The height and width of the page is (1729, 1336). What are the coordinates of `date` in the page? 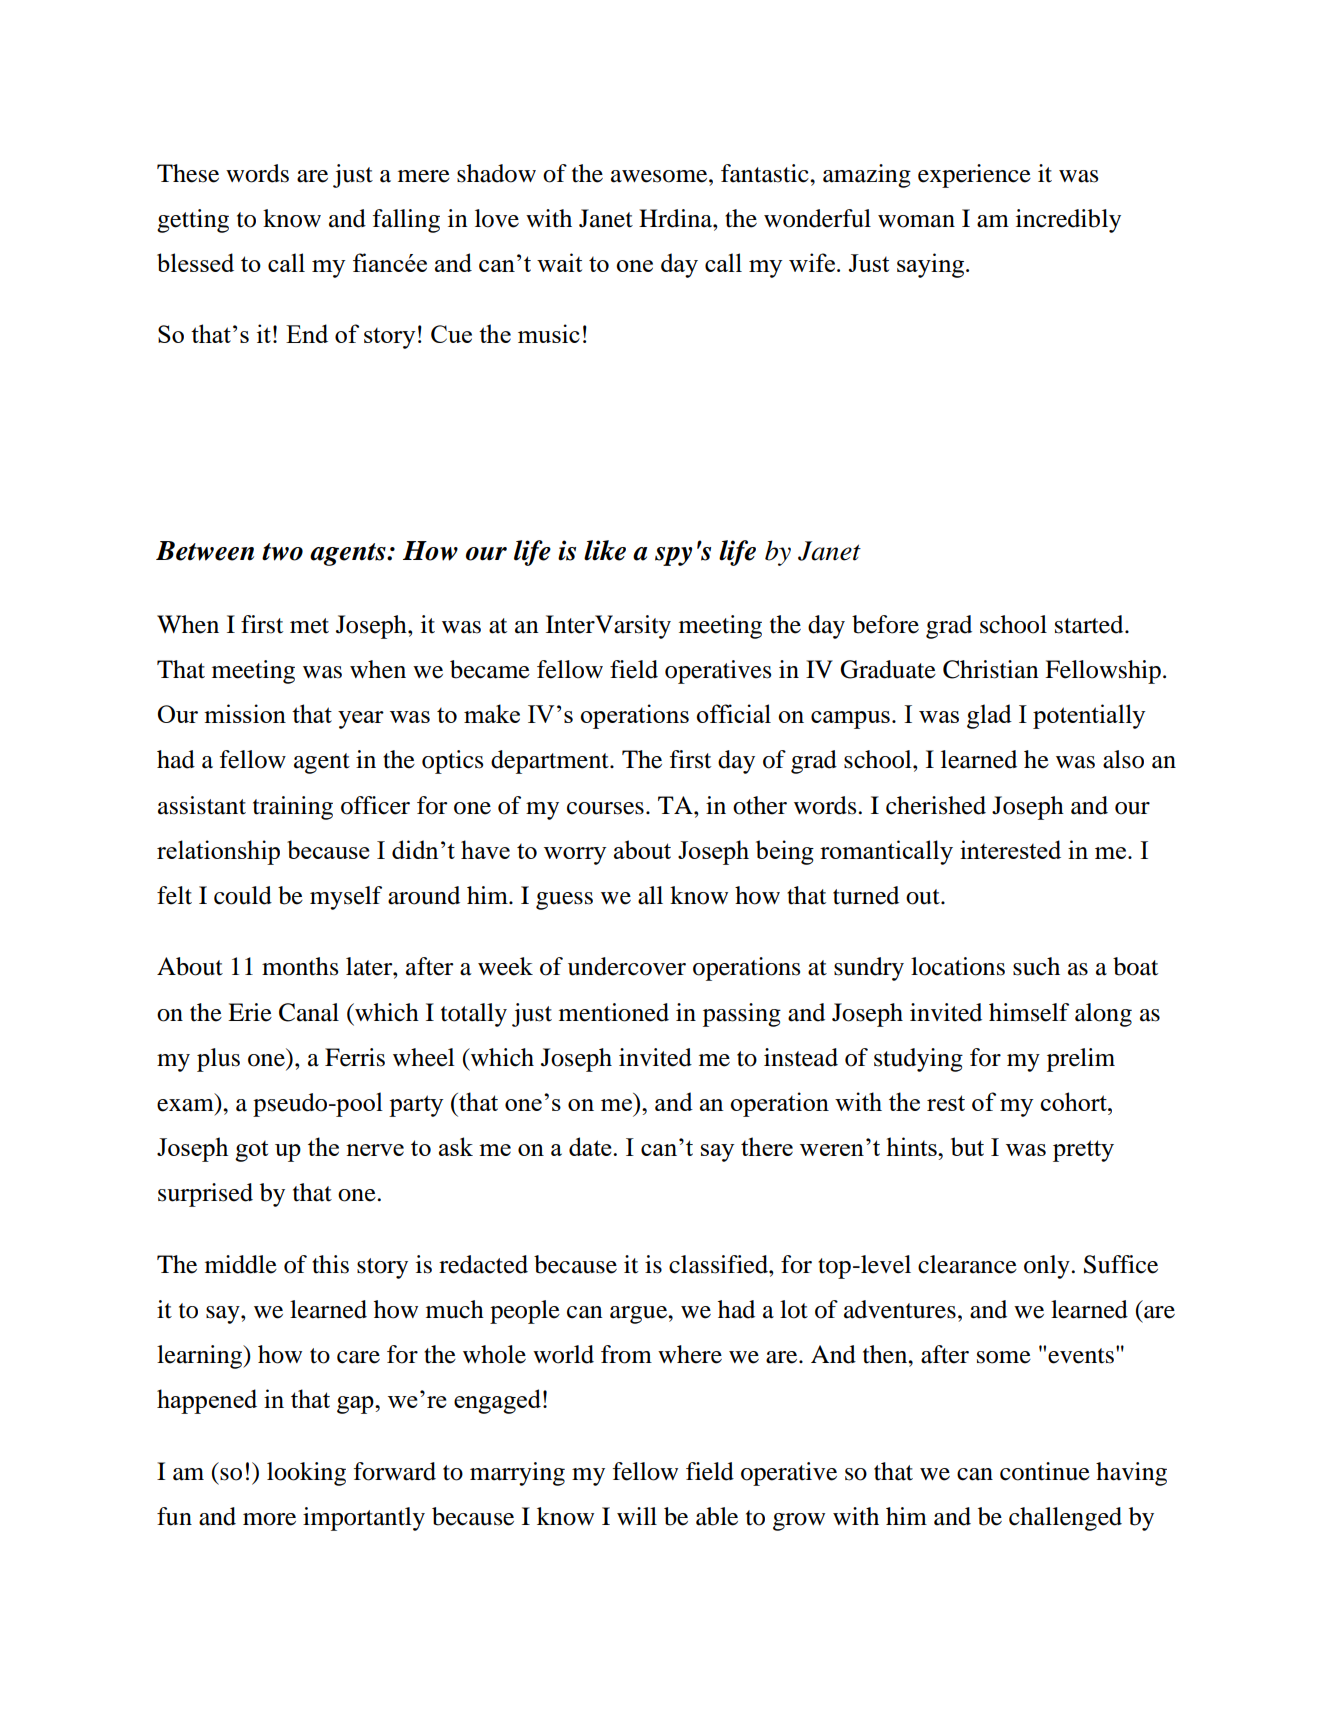 It's located at (591, 1146).
